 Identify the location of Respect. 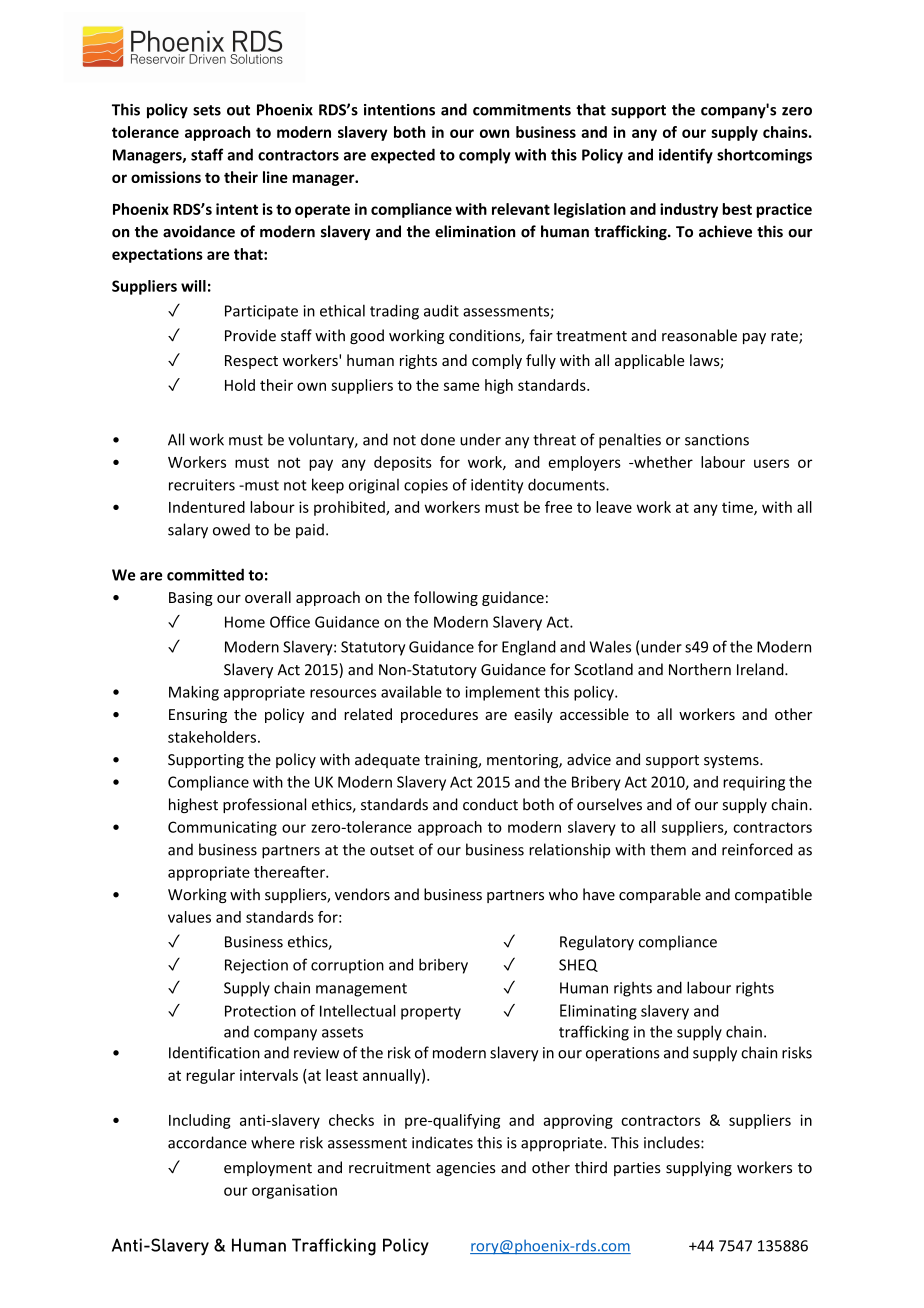
(251, 362).
